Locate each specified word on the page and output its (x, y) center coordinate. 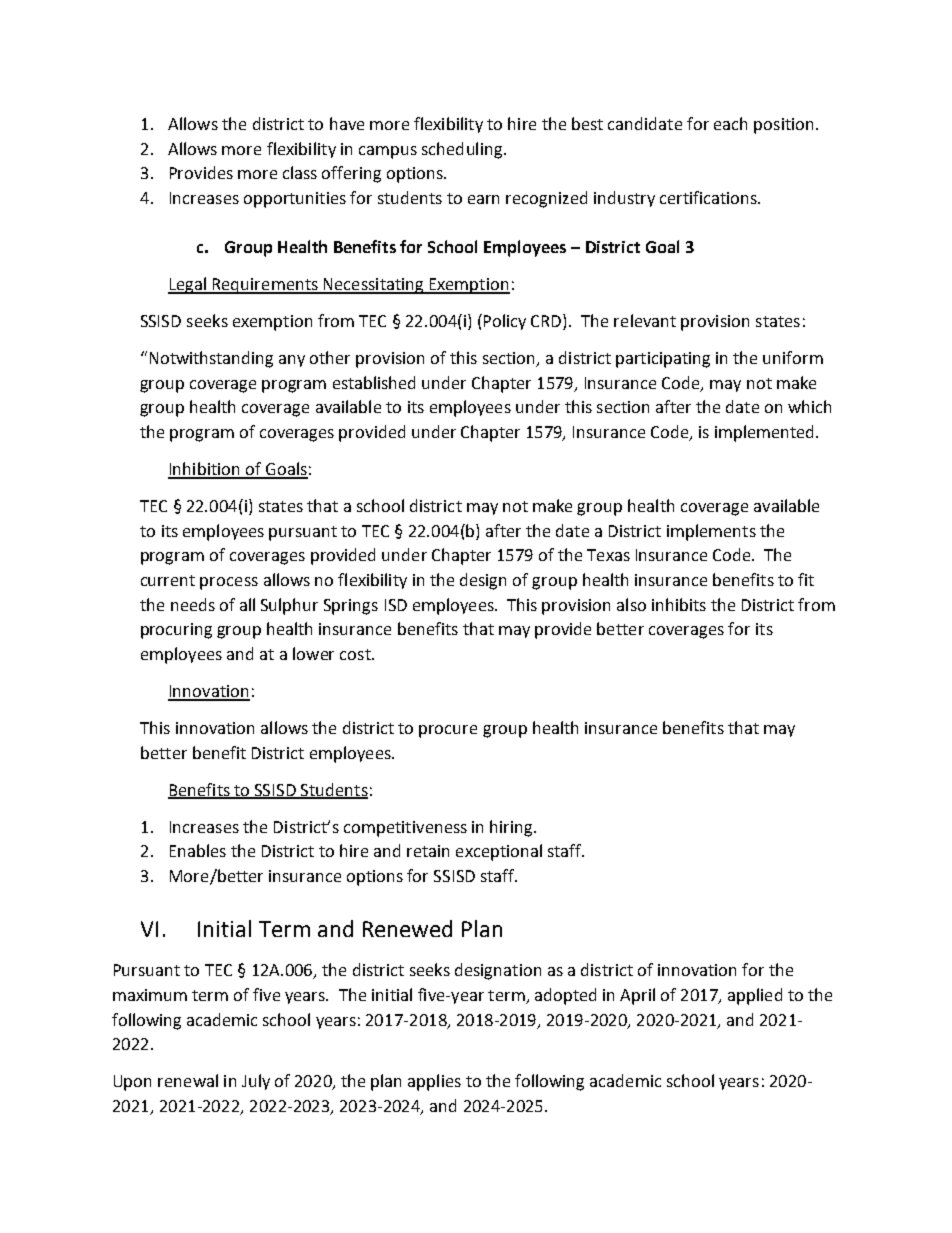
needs (193, 604)
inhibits (679, 604)
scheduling (462, 150)
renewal (188, 1080)
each (730, 123)
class (300, 172)
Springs (351, 607)
